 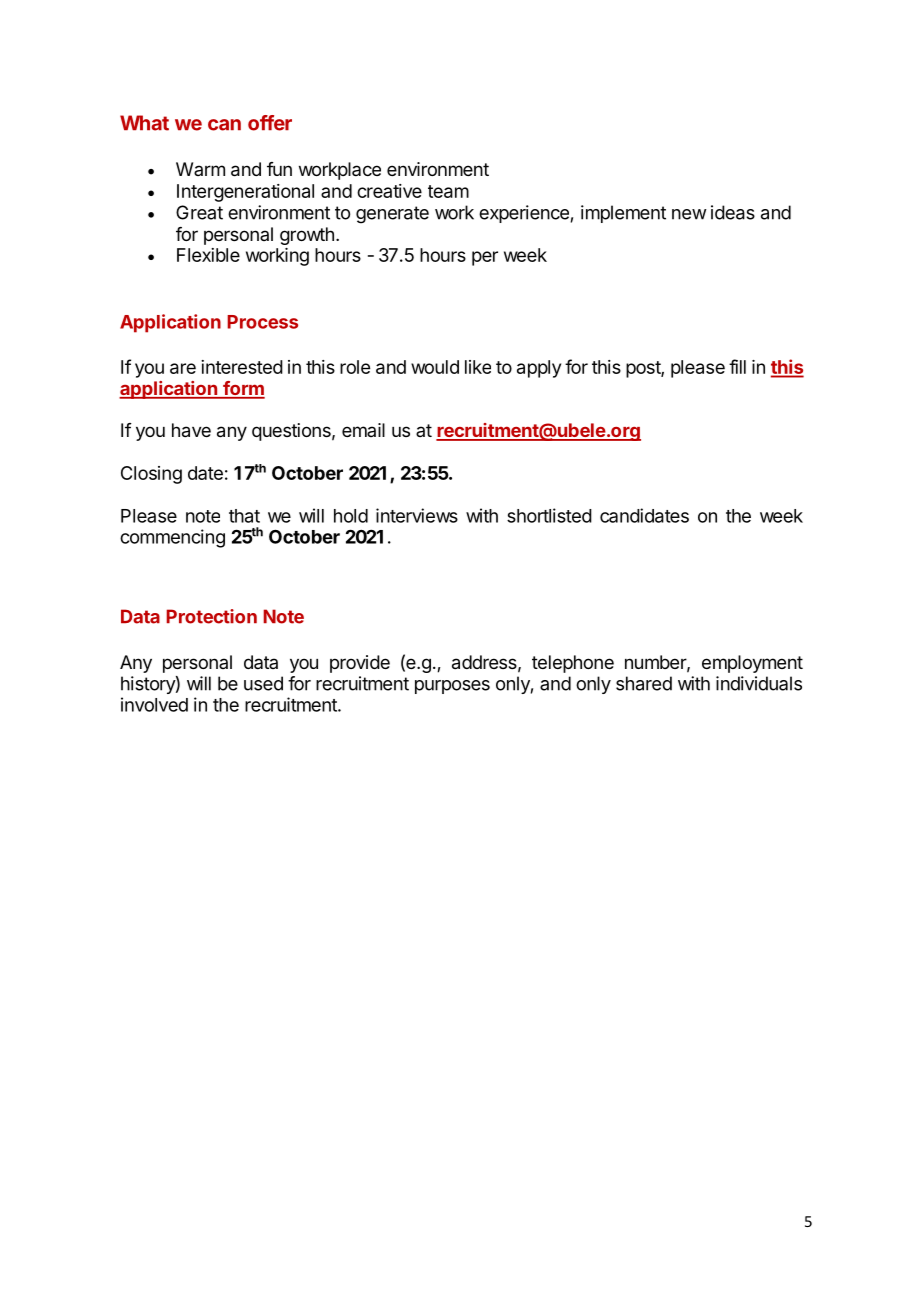 I want to click on used, so click(x=263, y=683).
